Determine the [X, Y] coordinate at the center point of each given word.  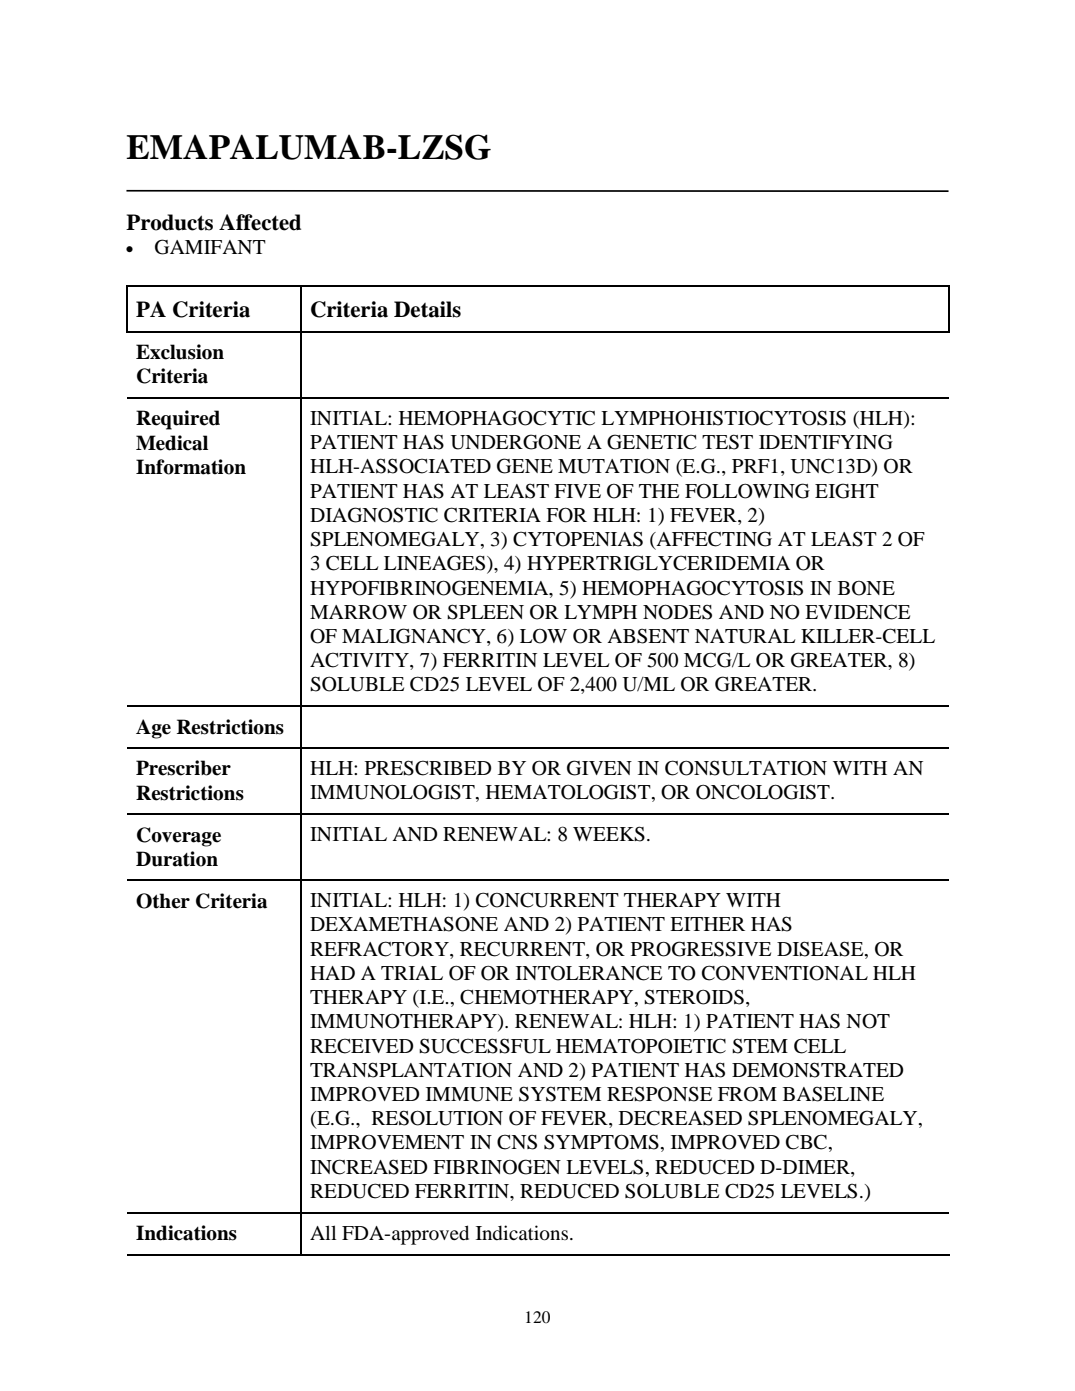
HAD [332, 973]
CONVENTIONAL [785, 973]
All [323, 1232]
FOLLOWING [747, 491]
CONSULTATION [746, 768]
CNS [517, 1142]
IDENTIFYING [826, 442]
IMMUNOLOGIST [393, 793]
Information [191, 467]
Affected [260, 222]
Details [427, 309]
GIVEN [599, 768]
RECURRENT [523, 949]
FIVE [577, 491]
